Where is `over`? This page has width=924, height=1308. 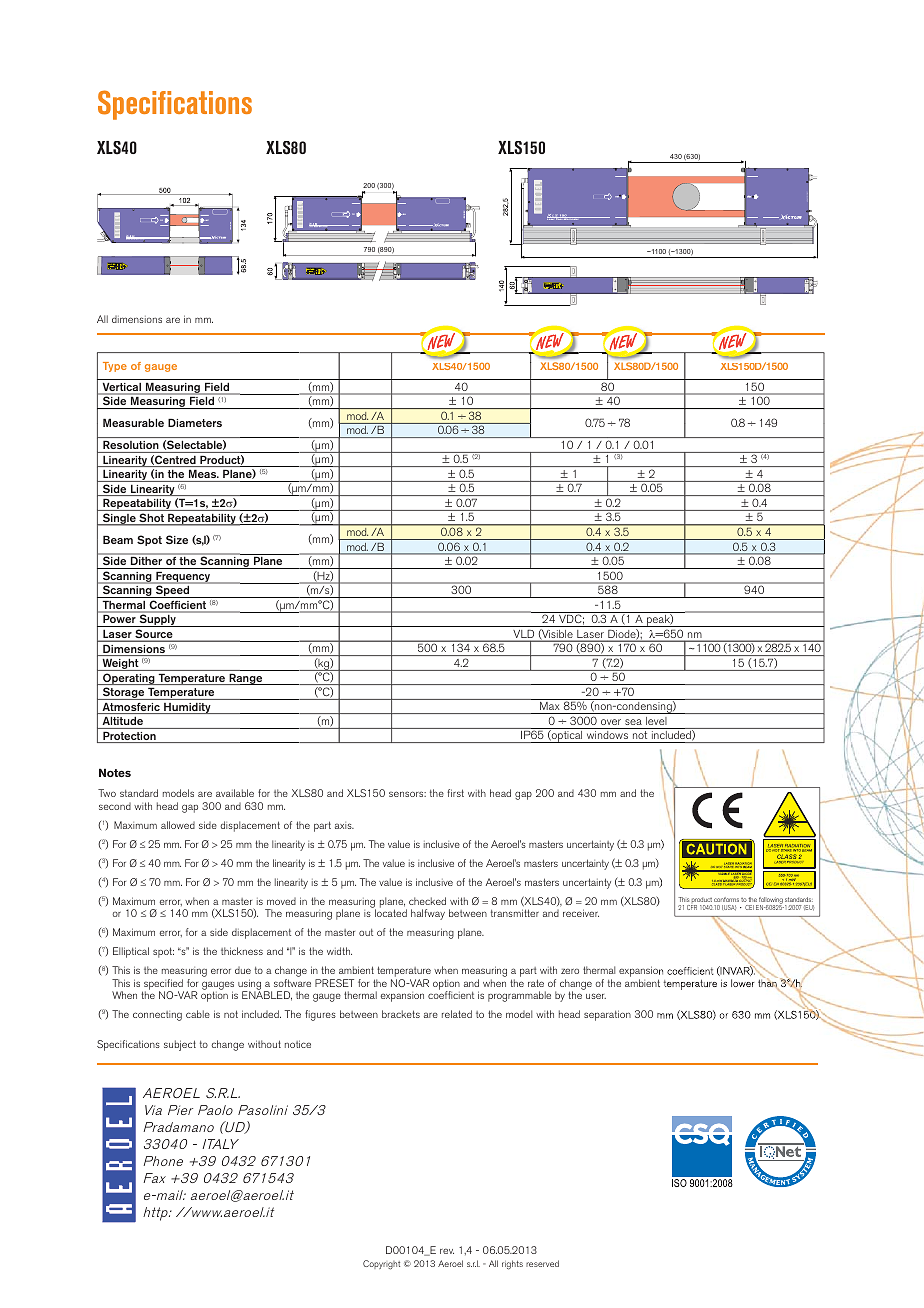
over is located at coordinates (611, 722).
